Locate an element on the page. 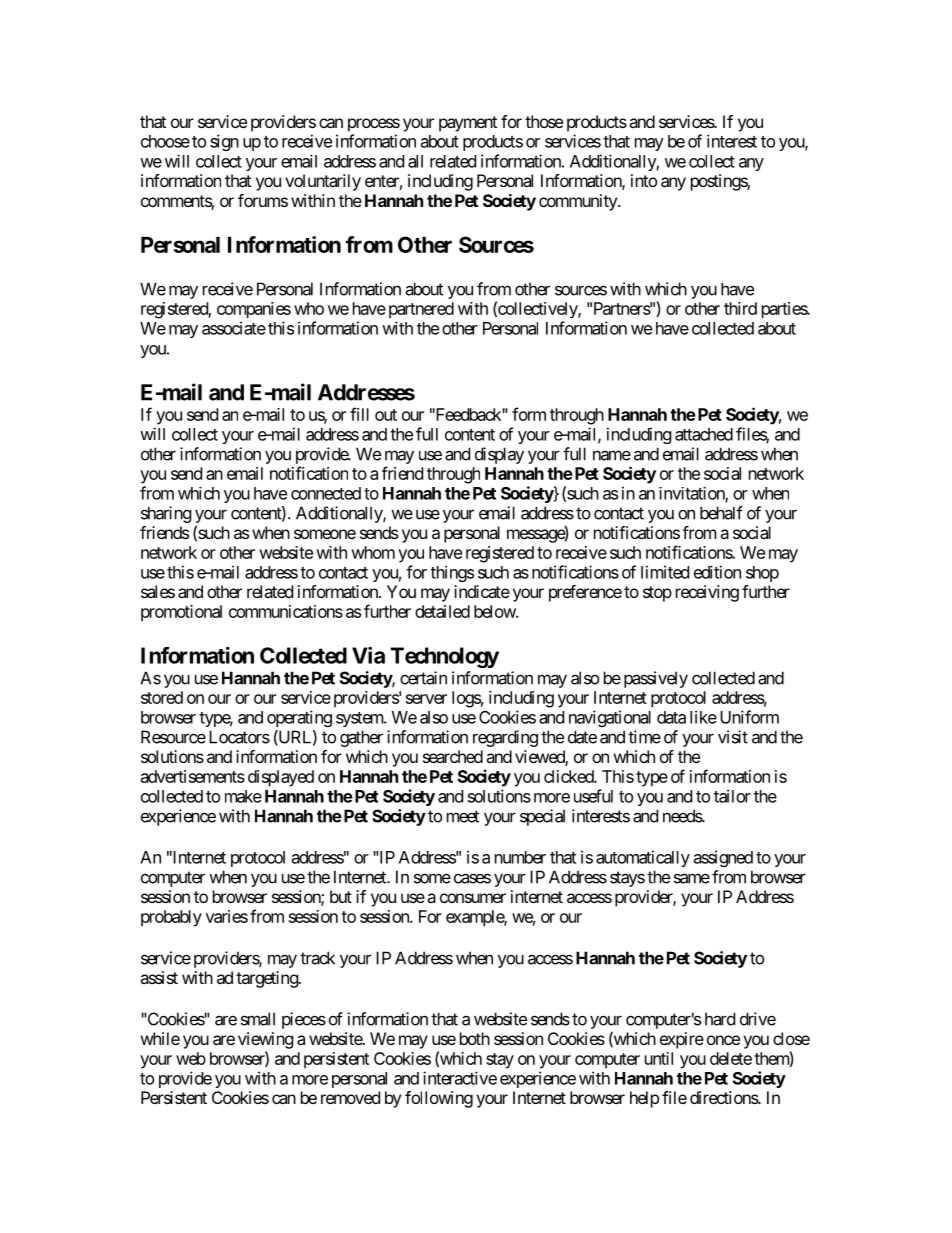 Image resolution: width=952 pixels, height=1233 pixels. payment is located at coordinates (468, 124).
